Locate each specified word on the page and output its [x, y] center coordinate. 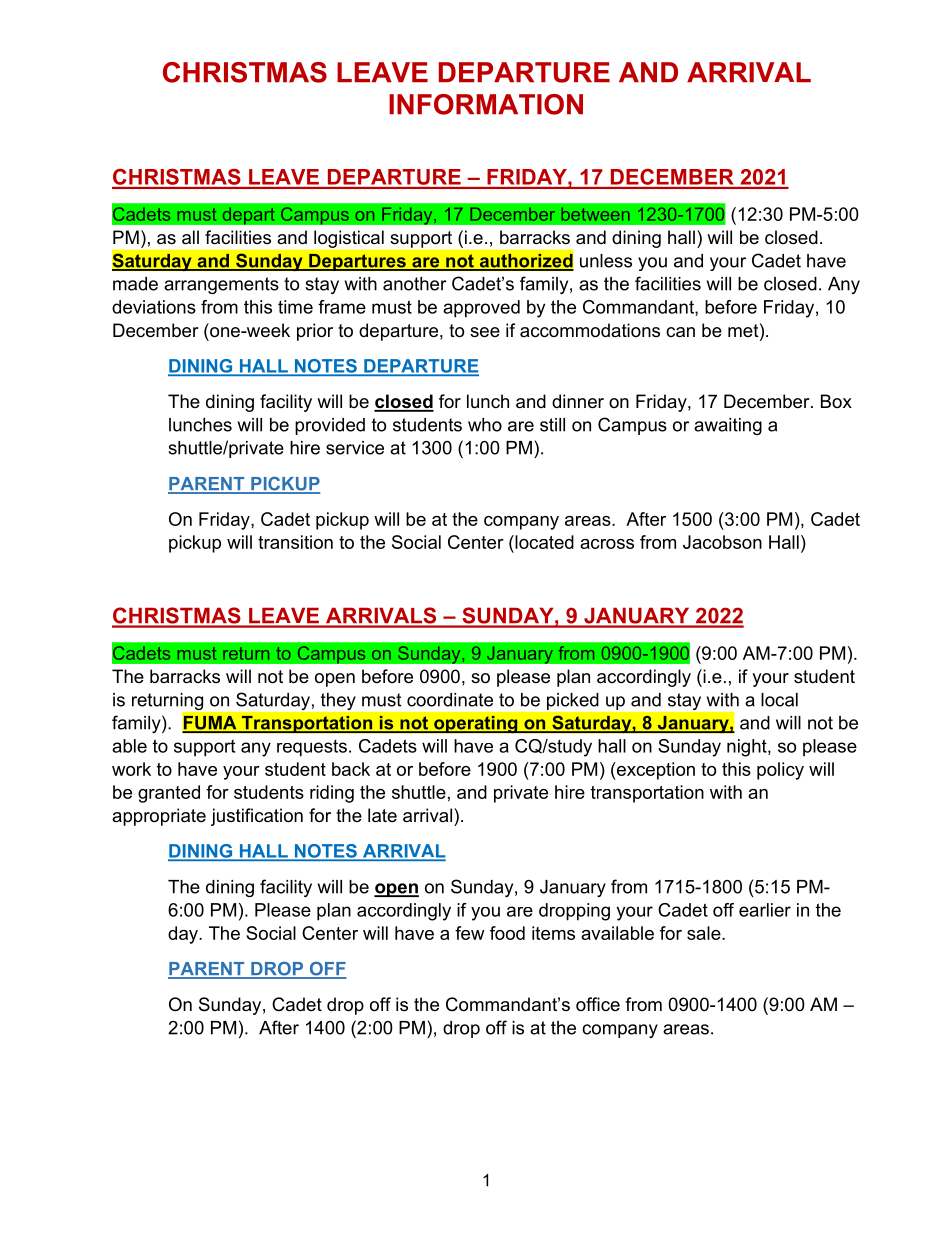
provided [330, 426]
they [338, 701]
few [469, 933]
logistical [349, 239]
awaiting [728, 426]
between [595, 214]
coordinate [450, 700]
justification [257, 817]
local [779, 700]
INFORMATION [486, 104]
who [485, 425]
